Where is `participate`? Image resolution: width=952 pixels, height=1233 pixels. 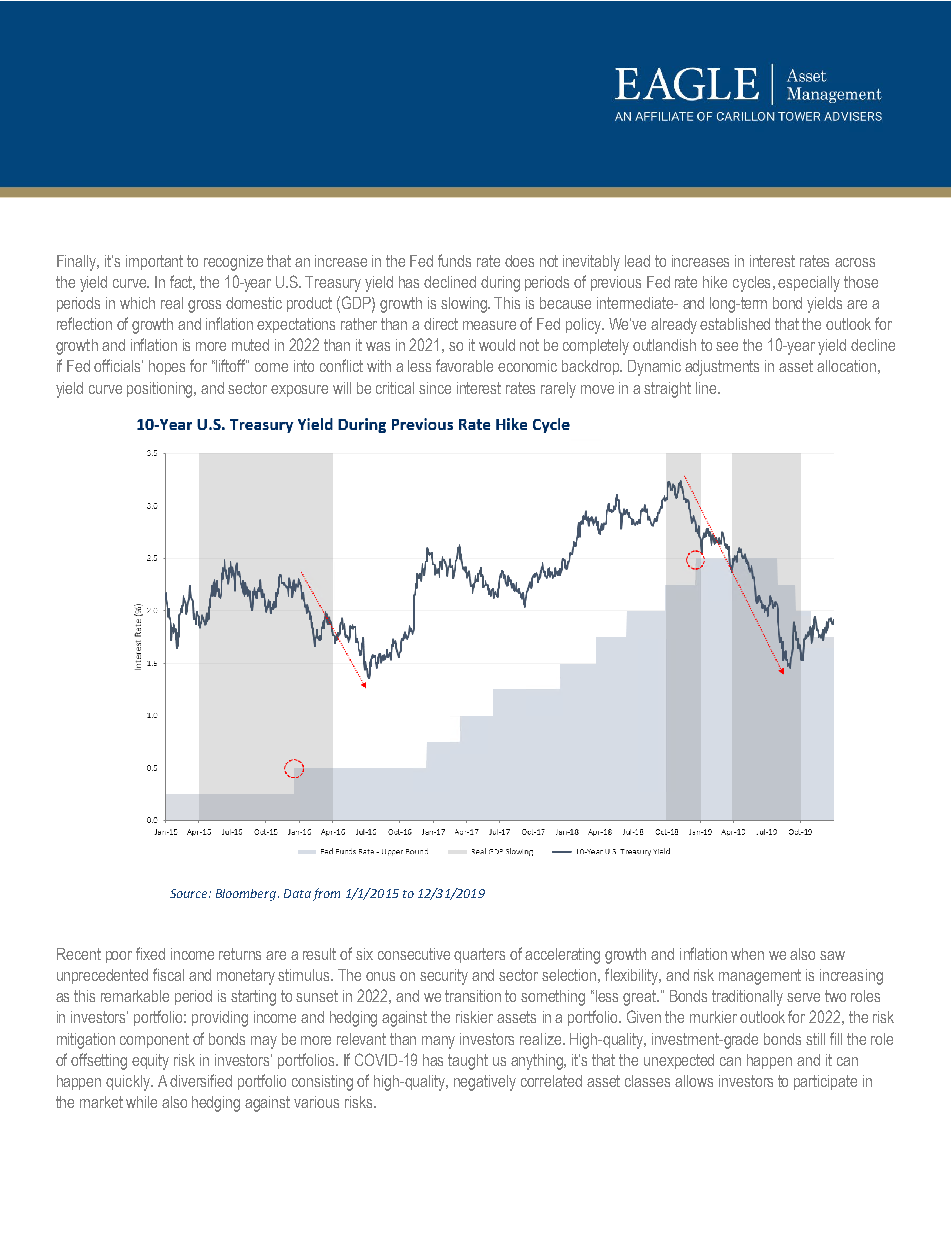 participate is located at coordinates (825, 1082).
